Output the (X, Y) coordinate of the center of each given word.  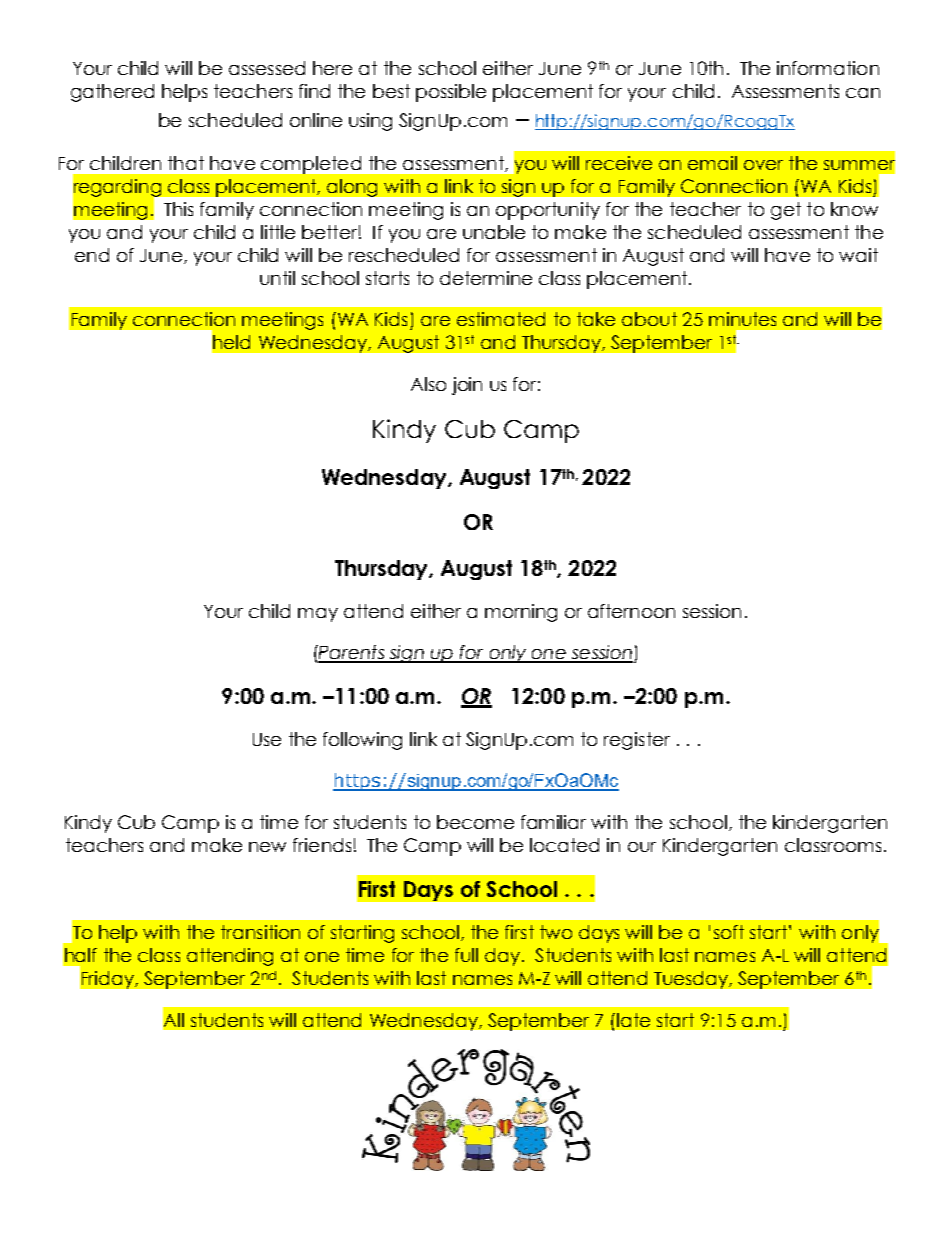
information (828, 68)
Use (267, 739)
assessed (267, 68)
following (362, 741)
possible (451, 93)
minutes (742, 319)
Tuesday (692, 980)
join (467, 386)
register (637, 741)
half (81, 955)
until (277, 278)
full (466, 955)
